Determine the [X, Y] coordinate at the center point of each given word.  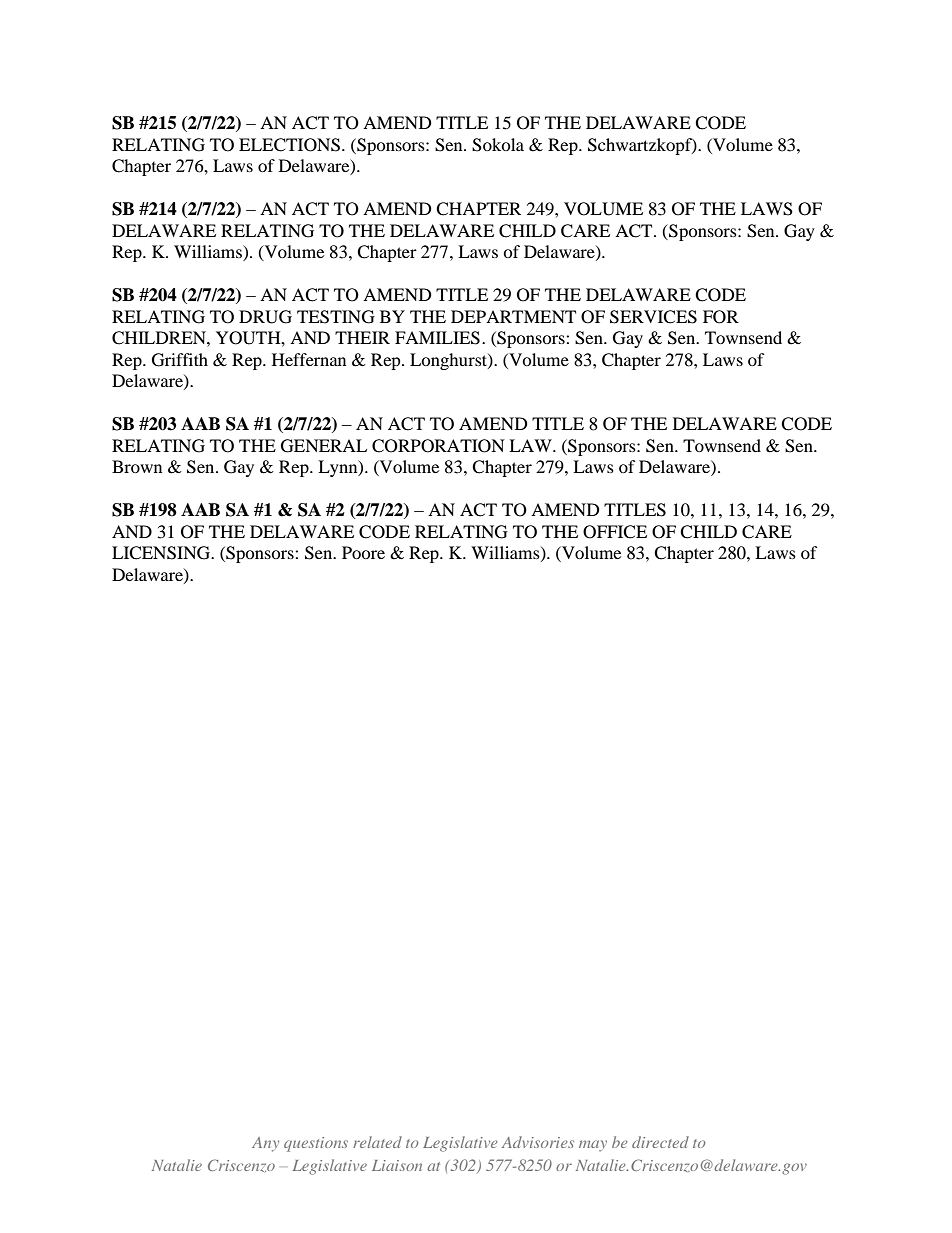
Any [265, 1144]
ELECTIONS [289, 145]
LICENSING [162, 553]
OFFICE [615, 532]
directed [660, 1142]
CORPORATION [438, 446]
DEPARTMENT [513, 316]
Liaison [397, 1165]
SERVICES [653, 317]
